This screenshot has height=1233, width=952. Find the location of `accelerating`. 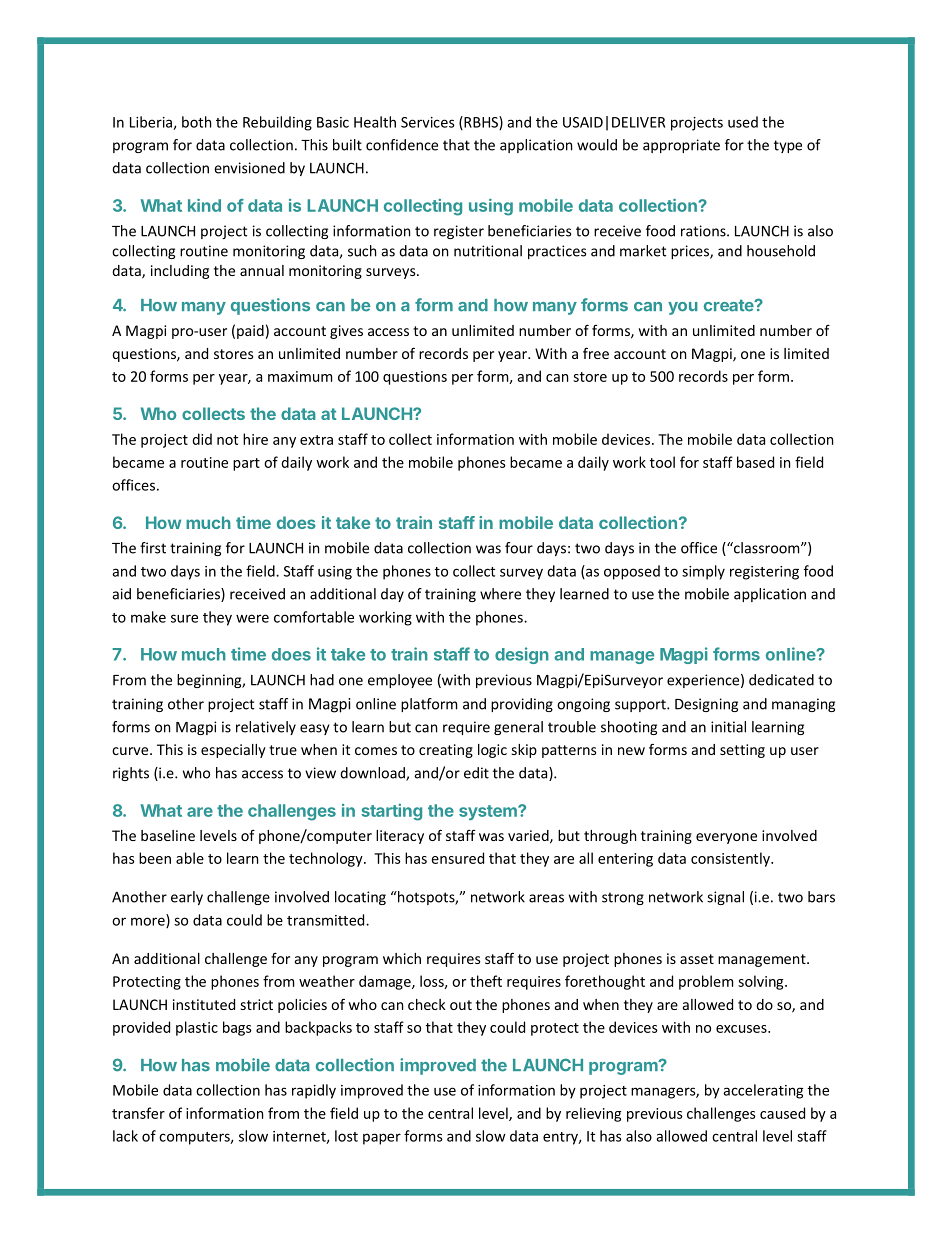

accelerating is located at coordinates (763, 1091).
